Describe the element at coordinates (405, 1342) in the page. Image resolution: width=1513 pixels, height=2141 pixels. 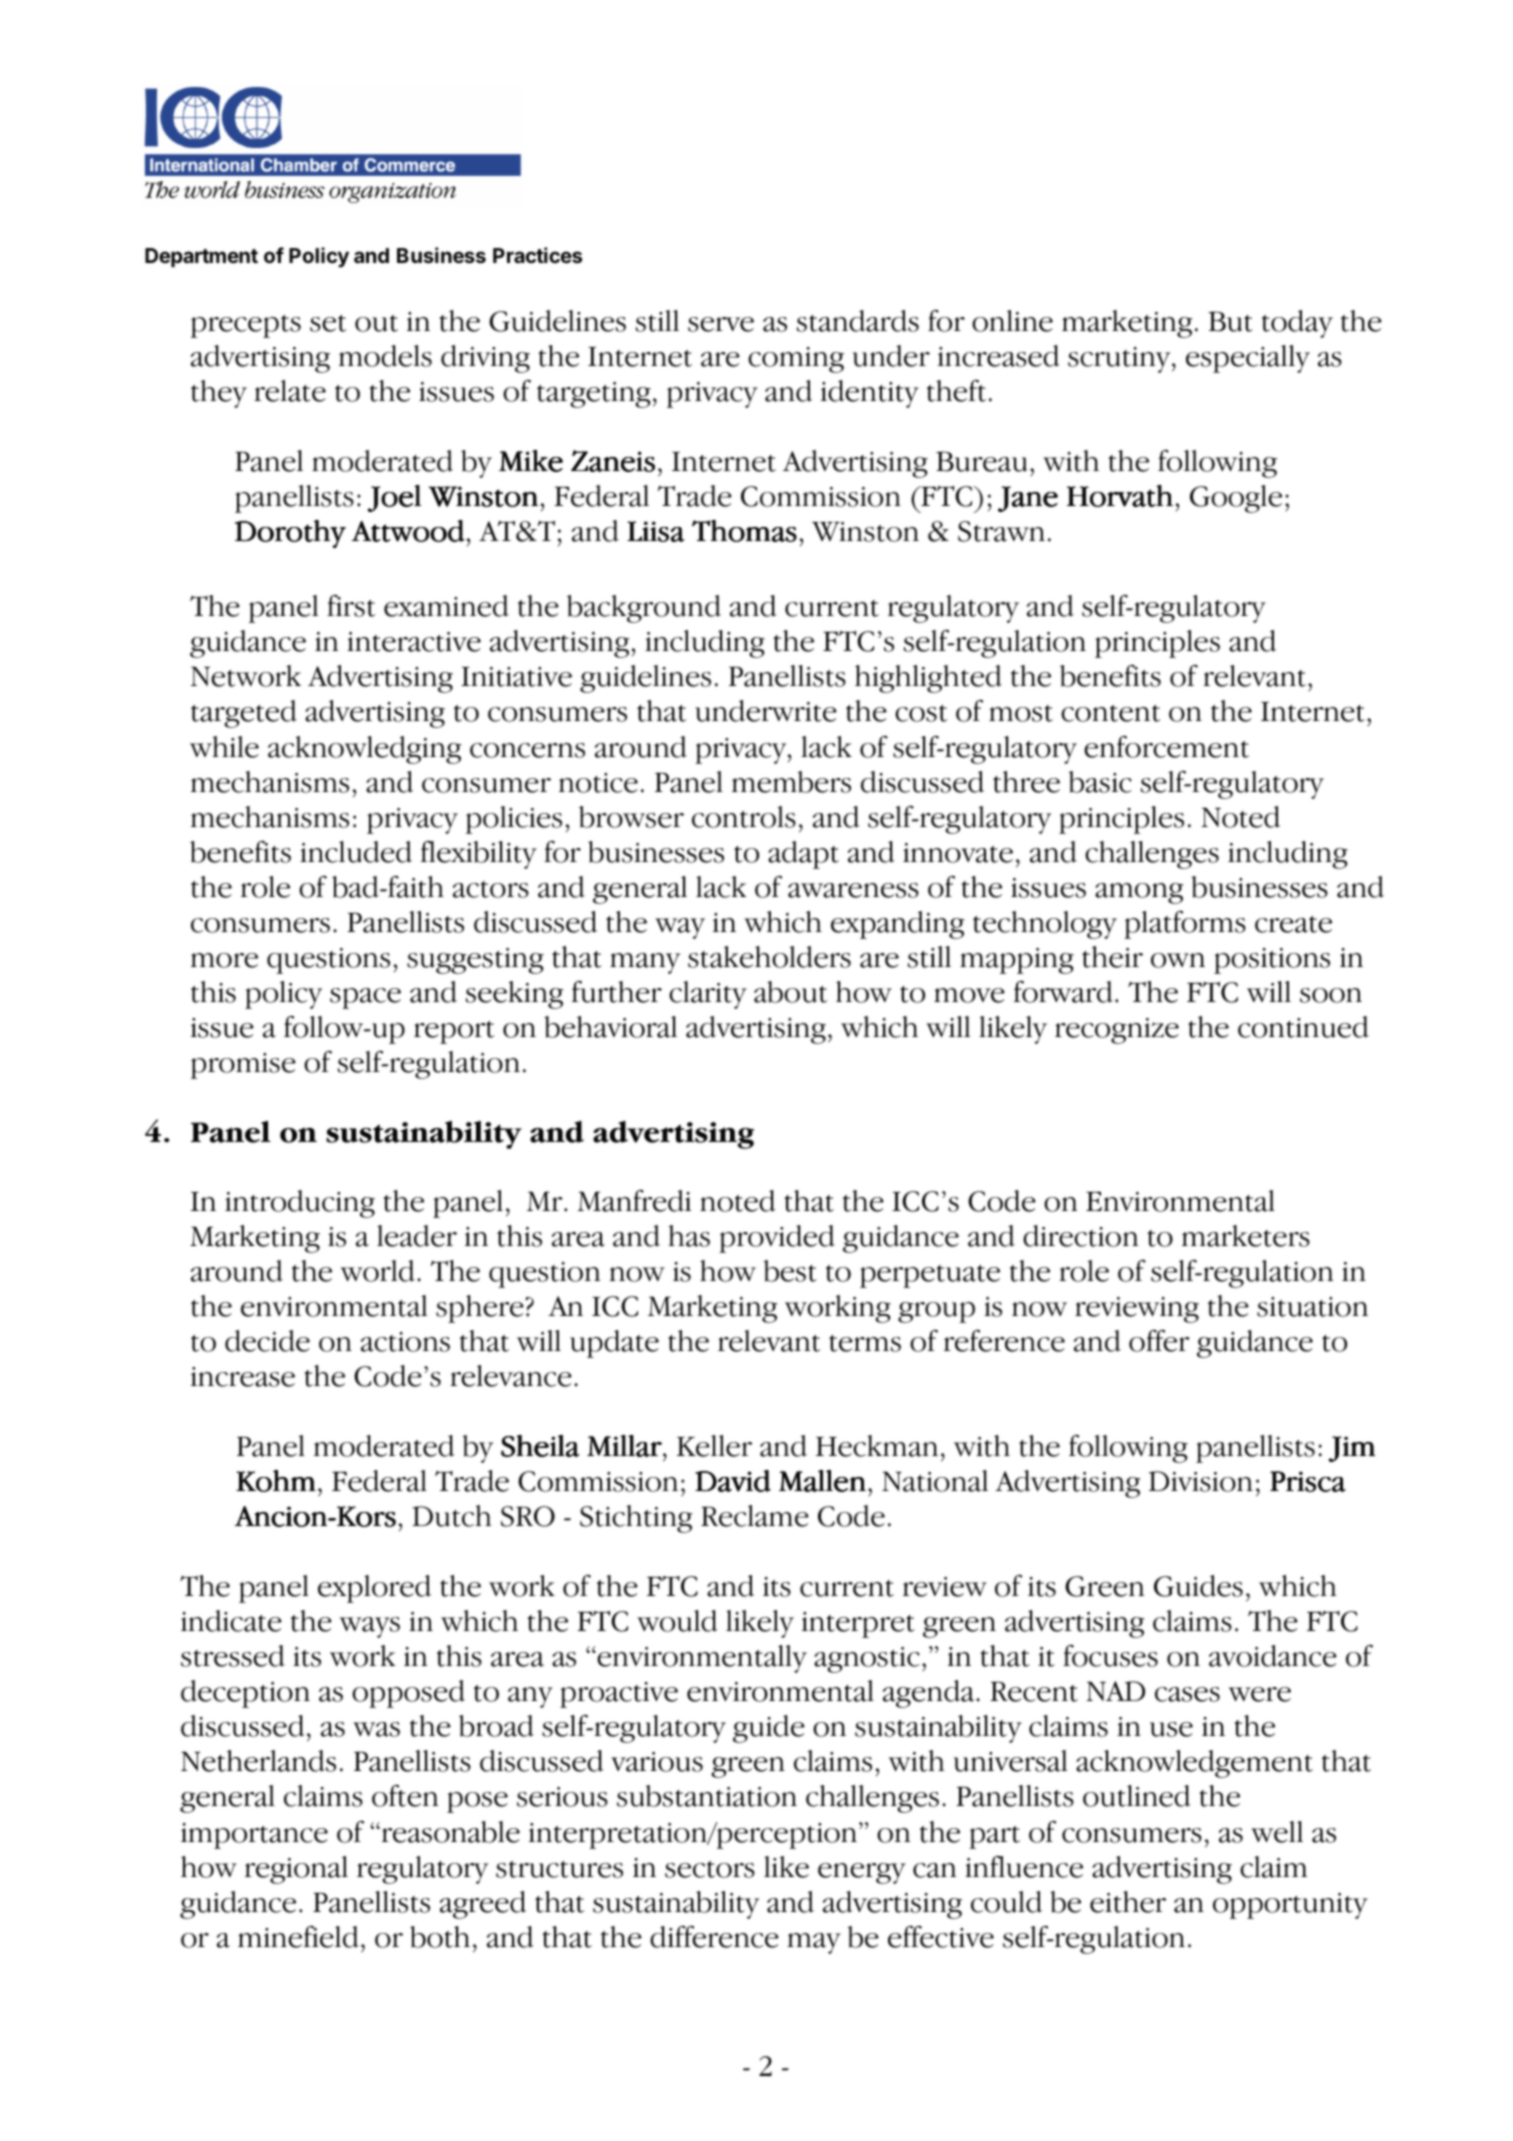
I see `actions` at that location.
